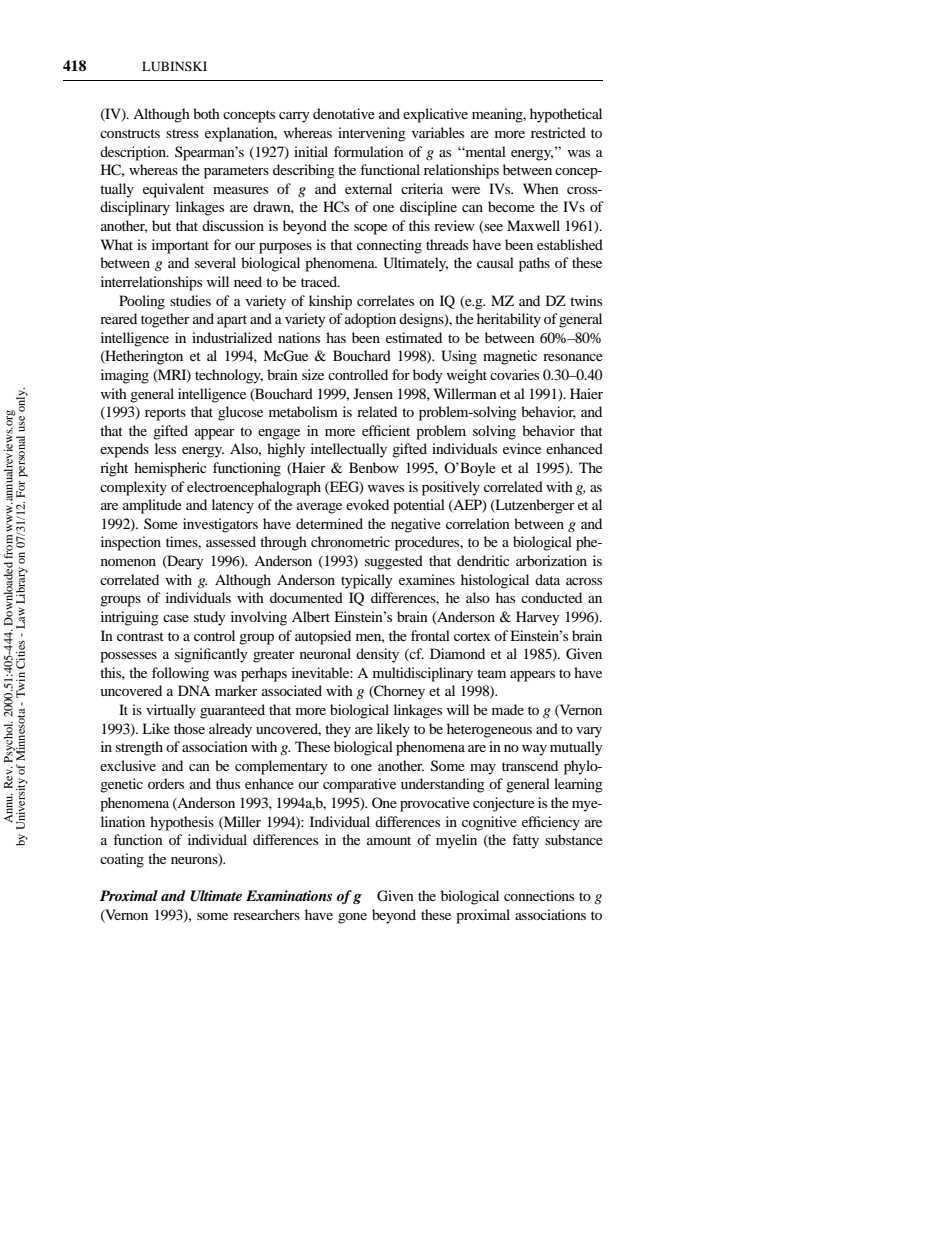  I want to click on stress, so click(182, 133).
